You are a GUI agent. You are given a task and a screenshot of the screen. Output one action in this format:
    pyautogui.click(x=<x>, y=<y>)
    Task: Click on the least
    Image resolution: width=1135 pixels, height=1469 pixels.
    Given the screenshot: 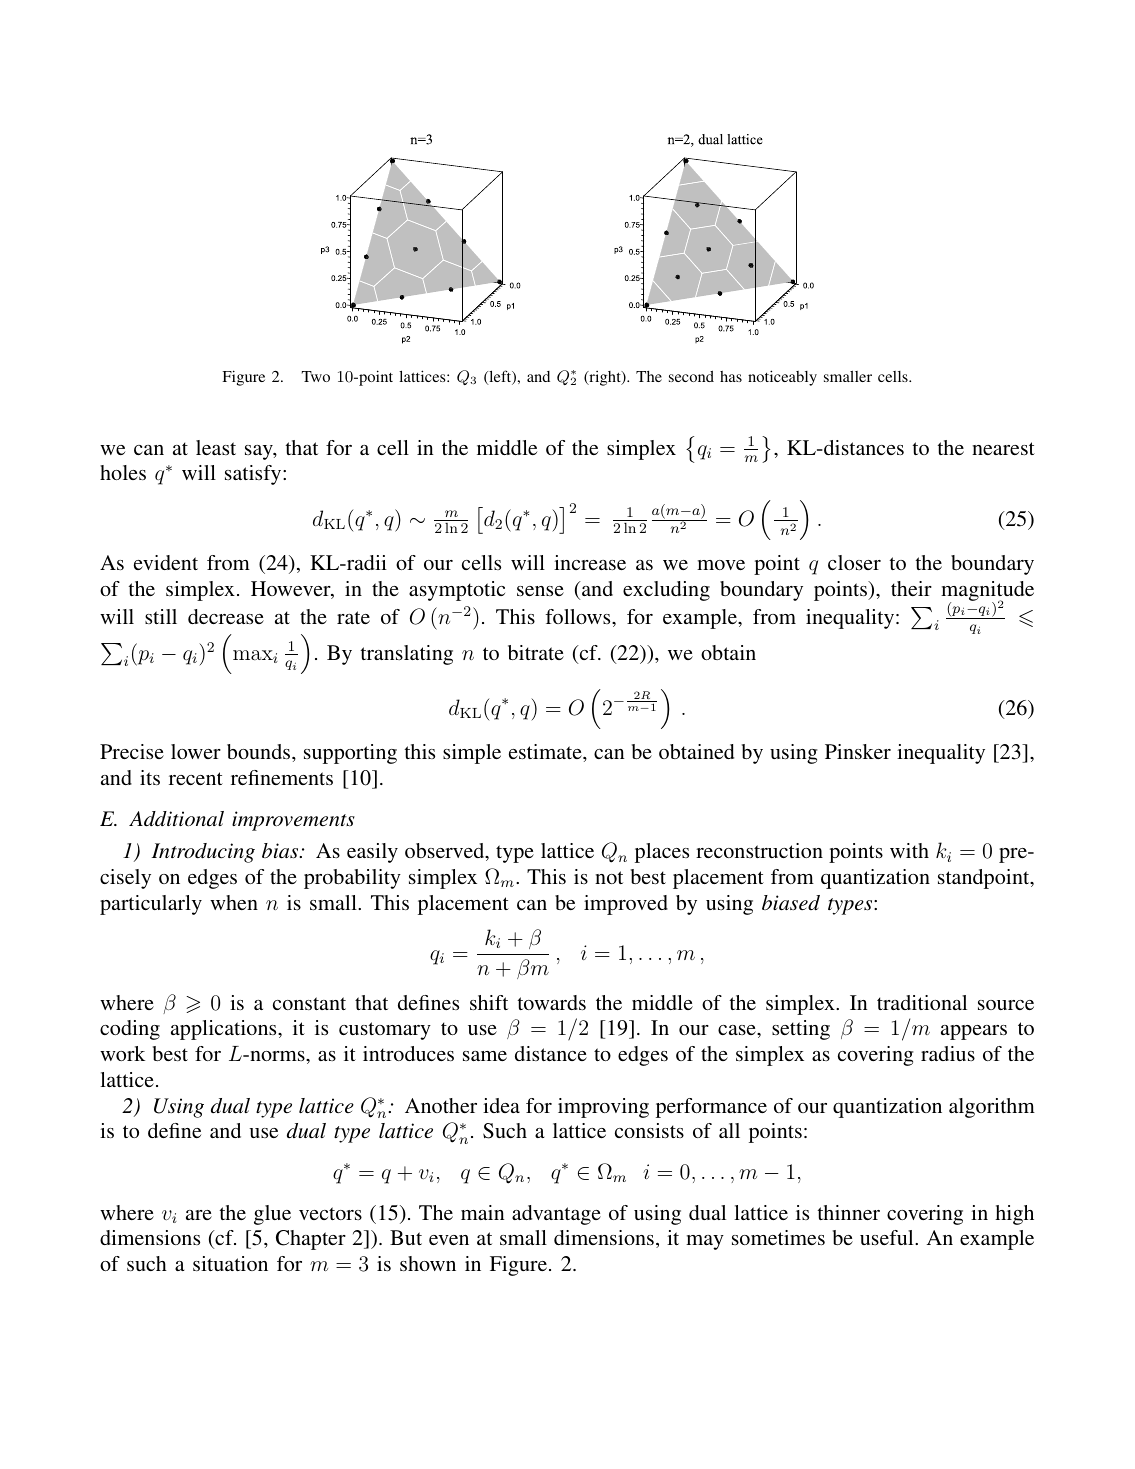 What is the action you would take?
    pyautogui.click(x=216, y=447)
